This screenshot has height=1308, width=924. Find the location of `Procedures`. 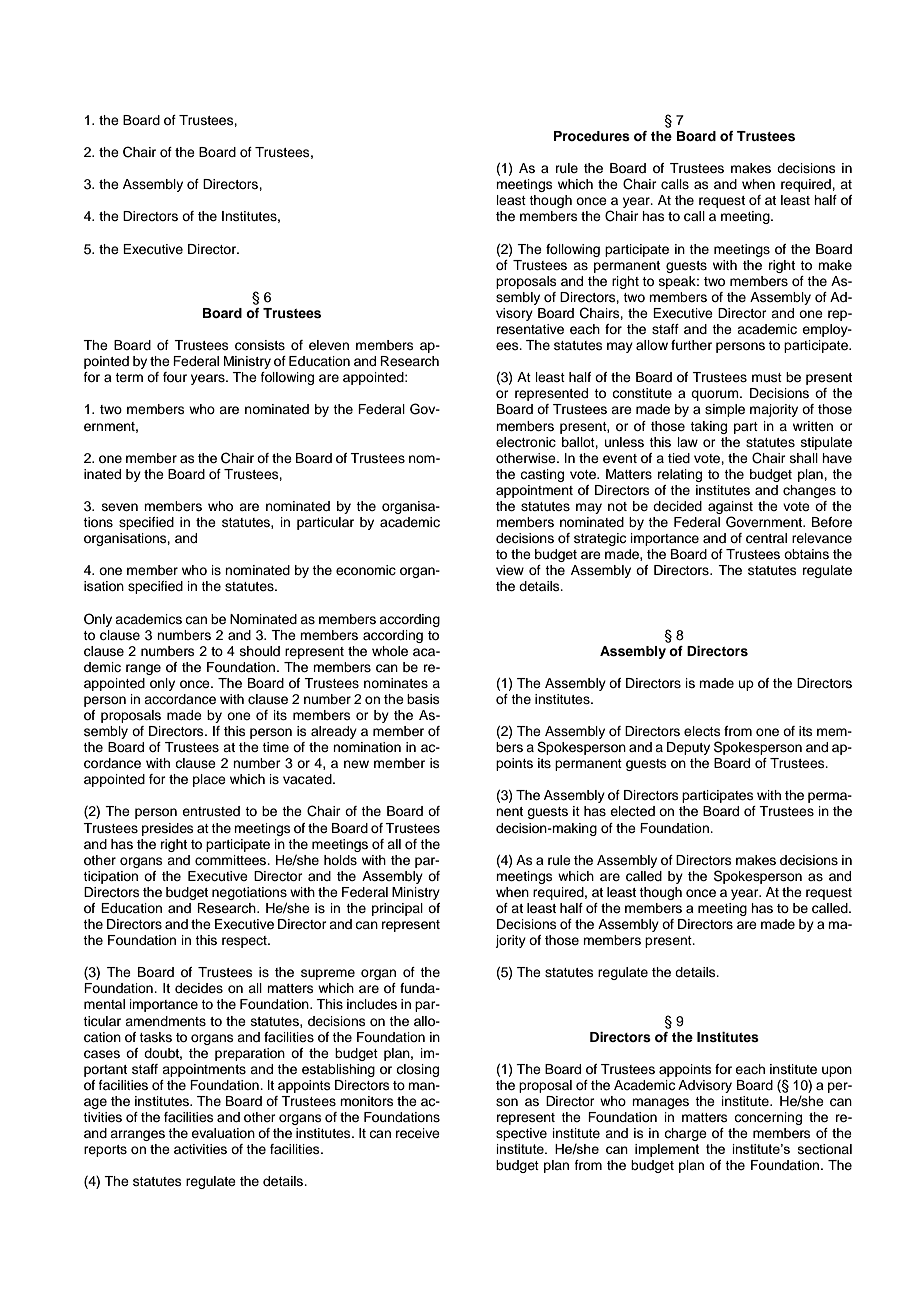

Procedures is located at coordinates (592, 136).
